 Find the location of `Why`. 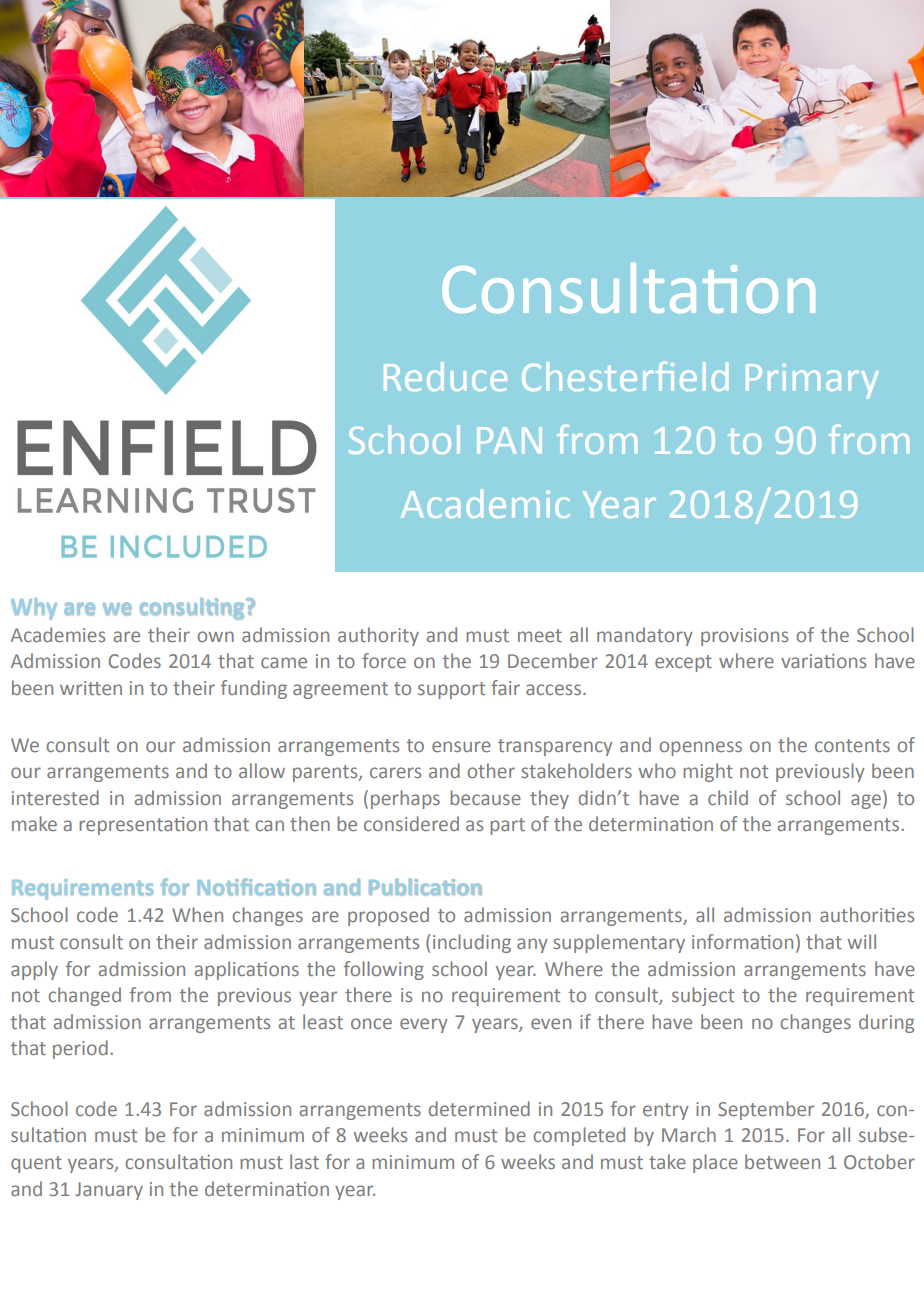

Why is located at coordinates (34, 609).
